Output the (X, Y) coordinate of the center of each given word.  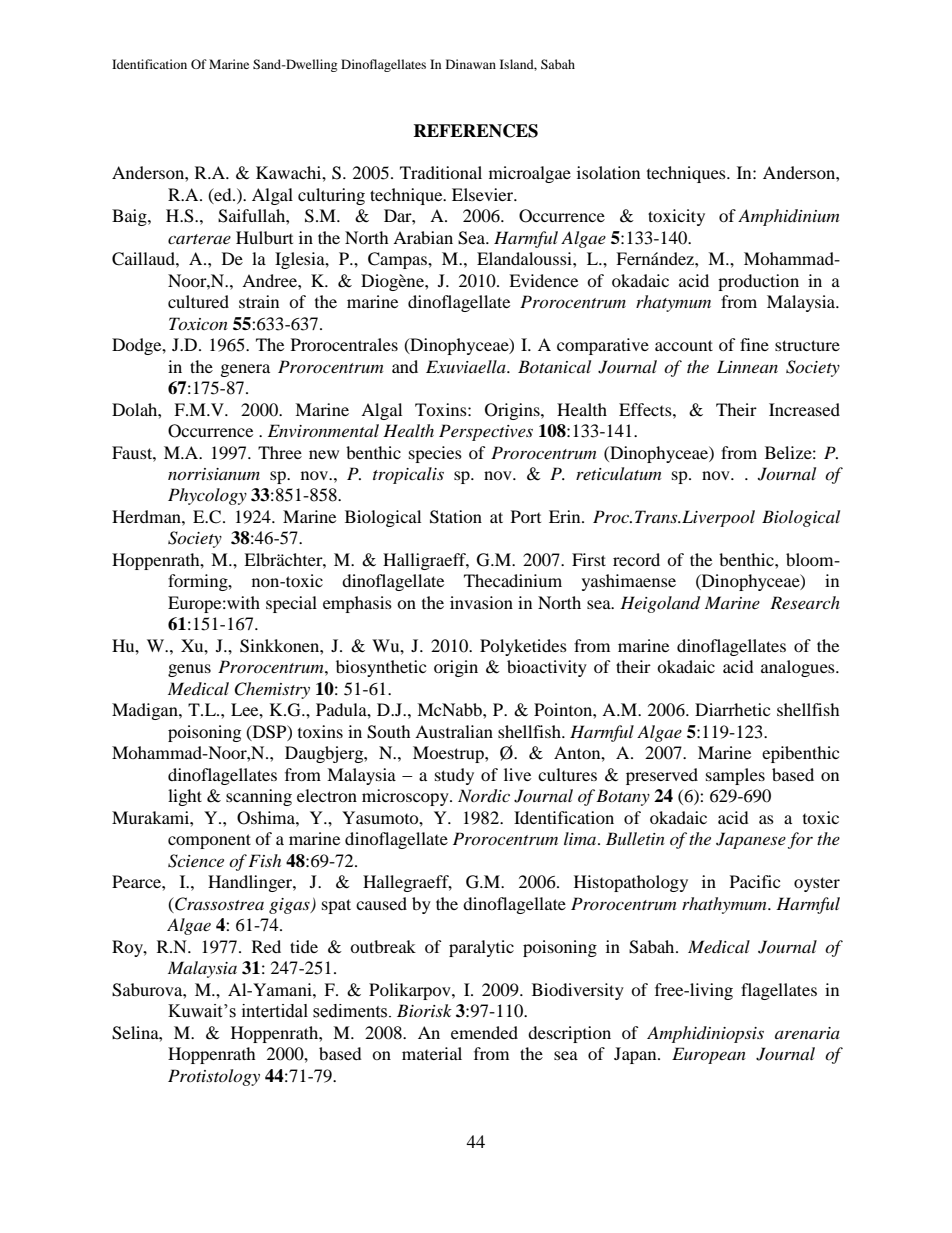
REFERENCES (475, 131)
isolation (608, 172)
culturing (331, 196)
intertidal (275, 1011)
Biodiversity (578, 991)
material (432, 1053)
